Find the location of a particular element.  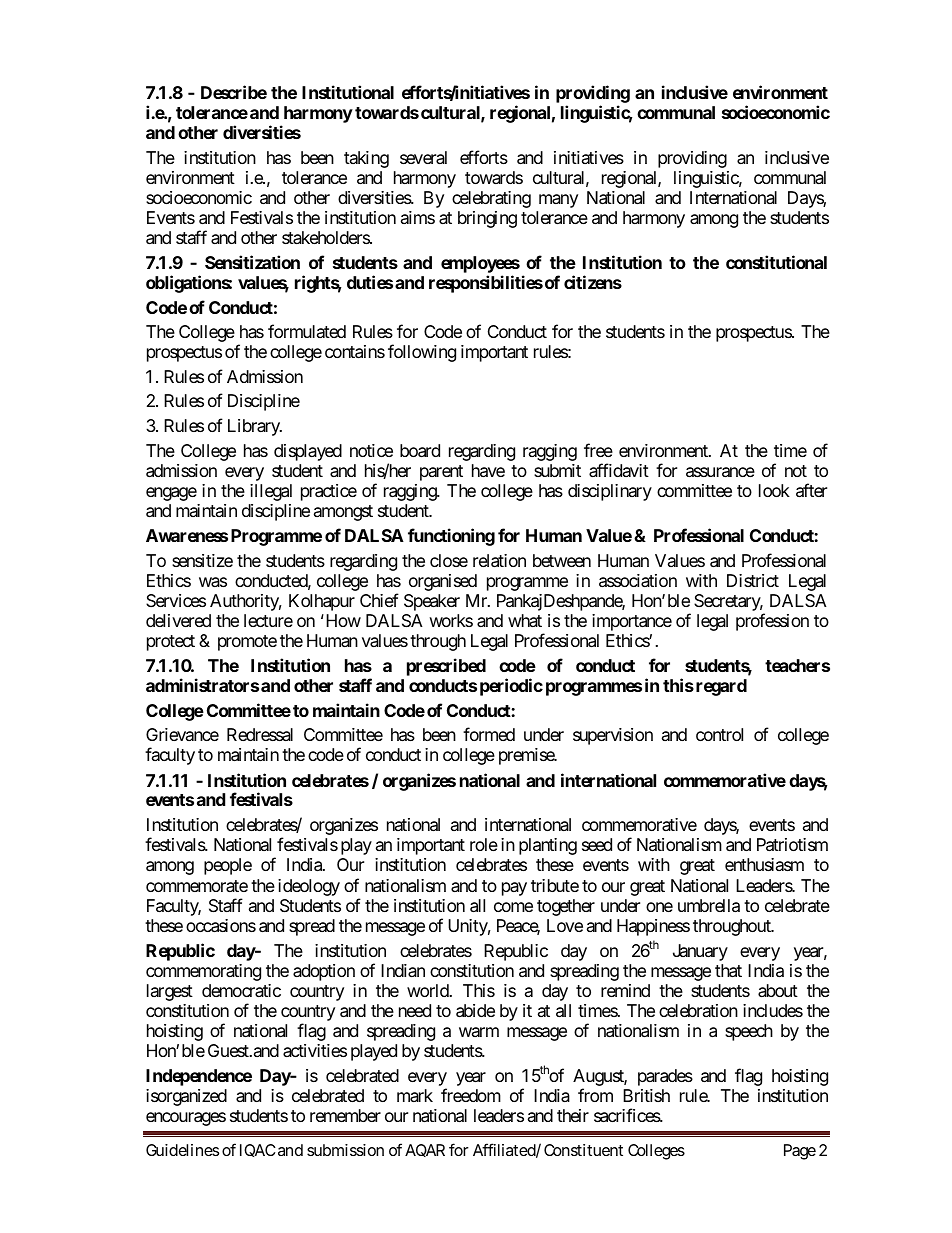

following is located at coordinates (422, 353).
